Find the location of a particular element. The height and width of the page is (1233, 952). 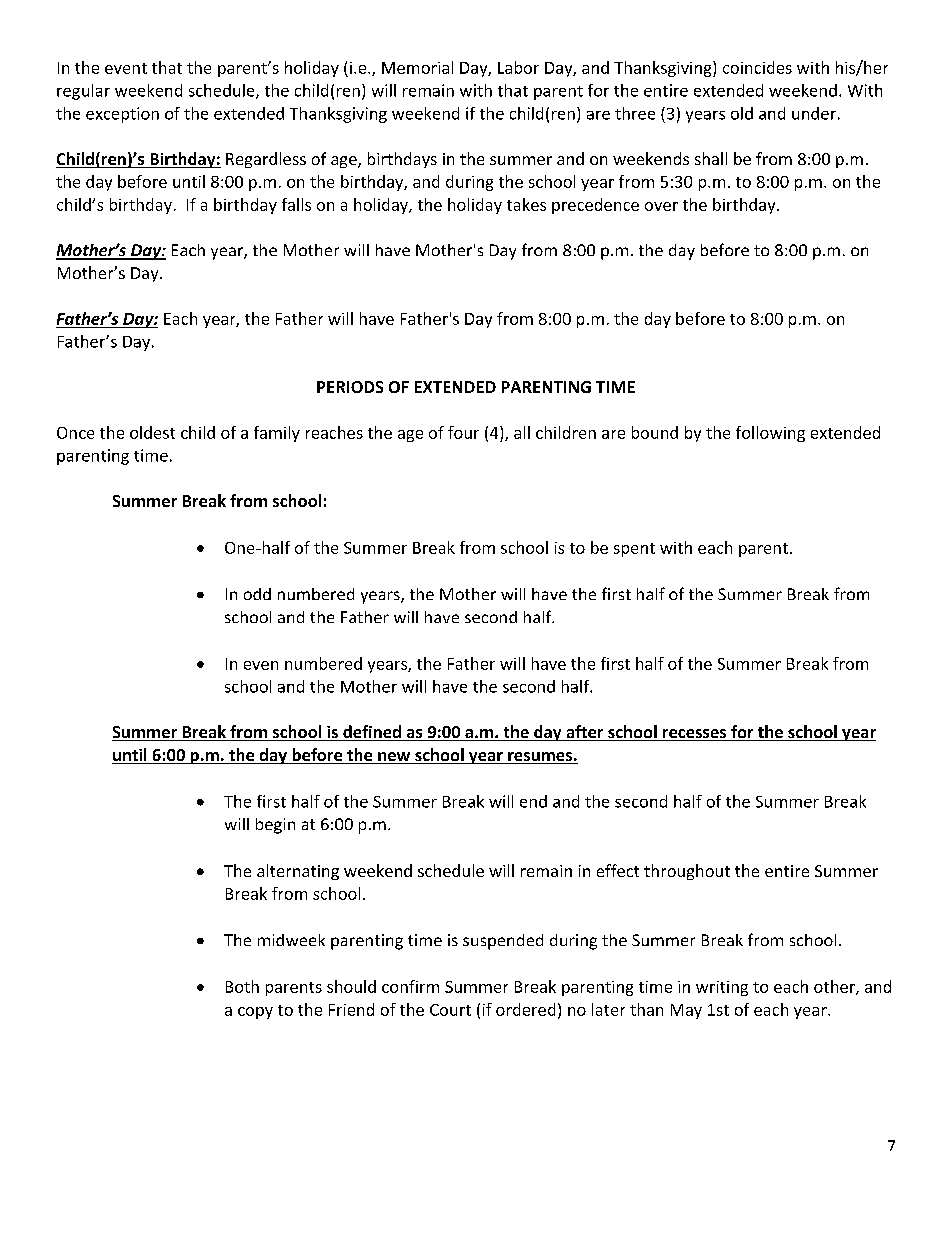

oldest is located at coordinates (152, 432).
